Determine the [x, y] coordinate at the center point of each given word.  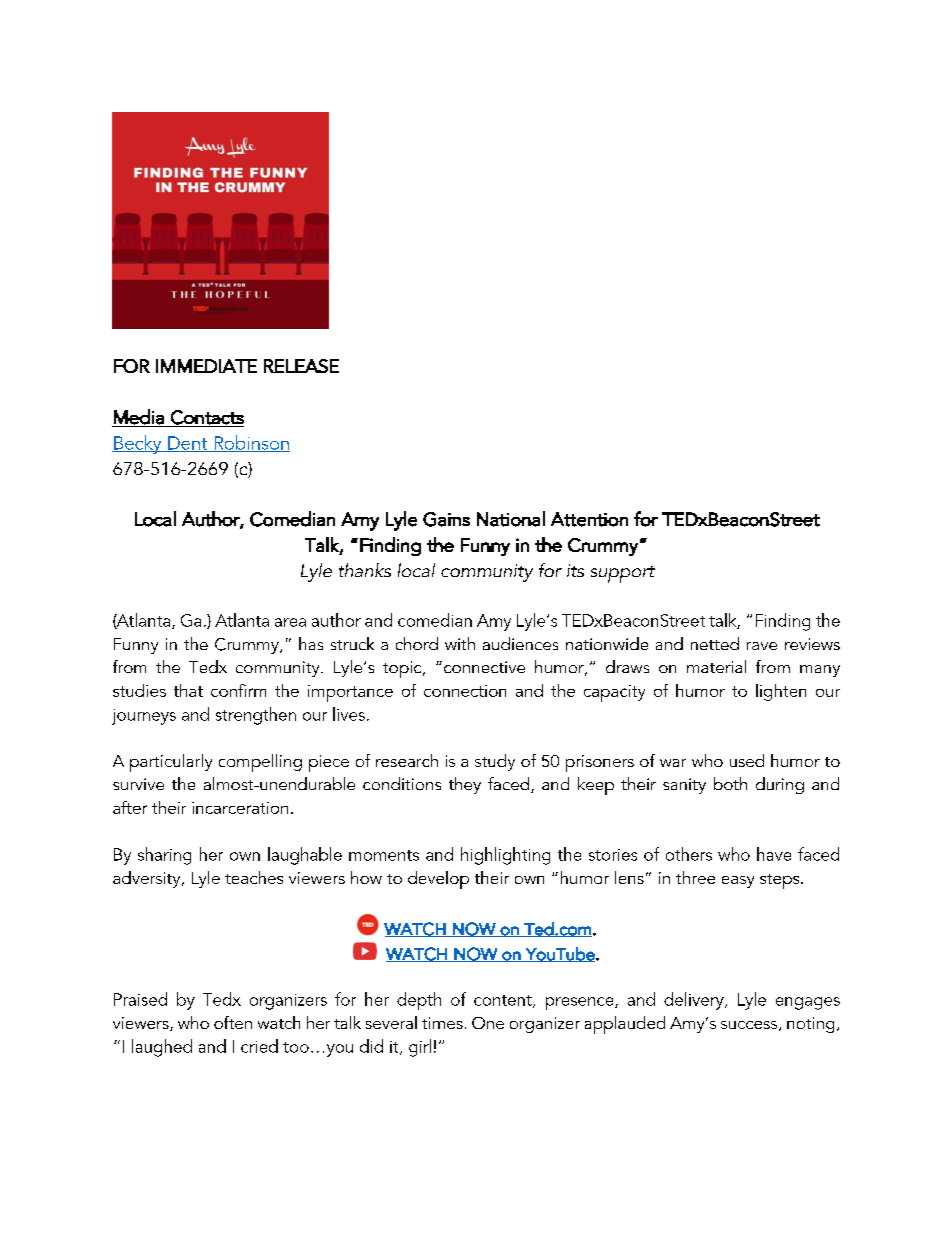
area [290, 622]
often [233, 1022]
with [460, 643]
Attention [589, 519]
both [730, 783]
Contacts [206, 418]
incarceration [240, 808]
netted [715, 643]
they [465, 785]
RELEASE [301, 366]
